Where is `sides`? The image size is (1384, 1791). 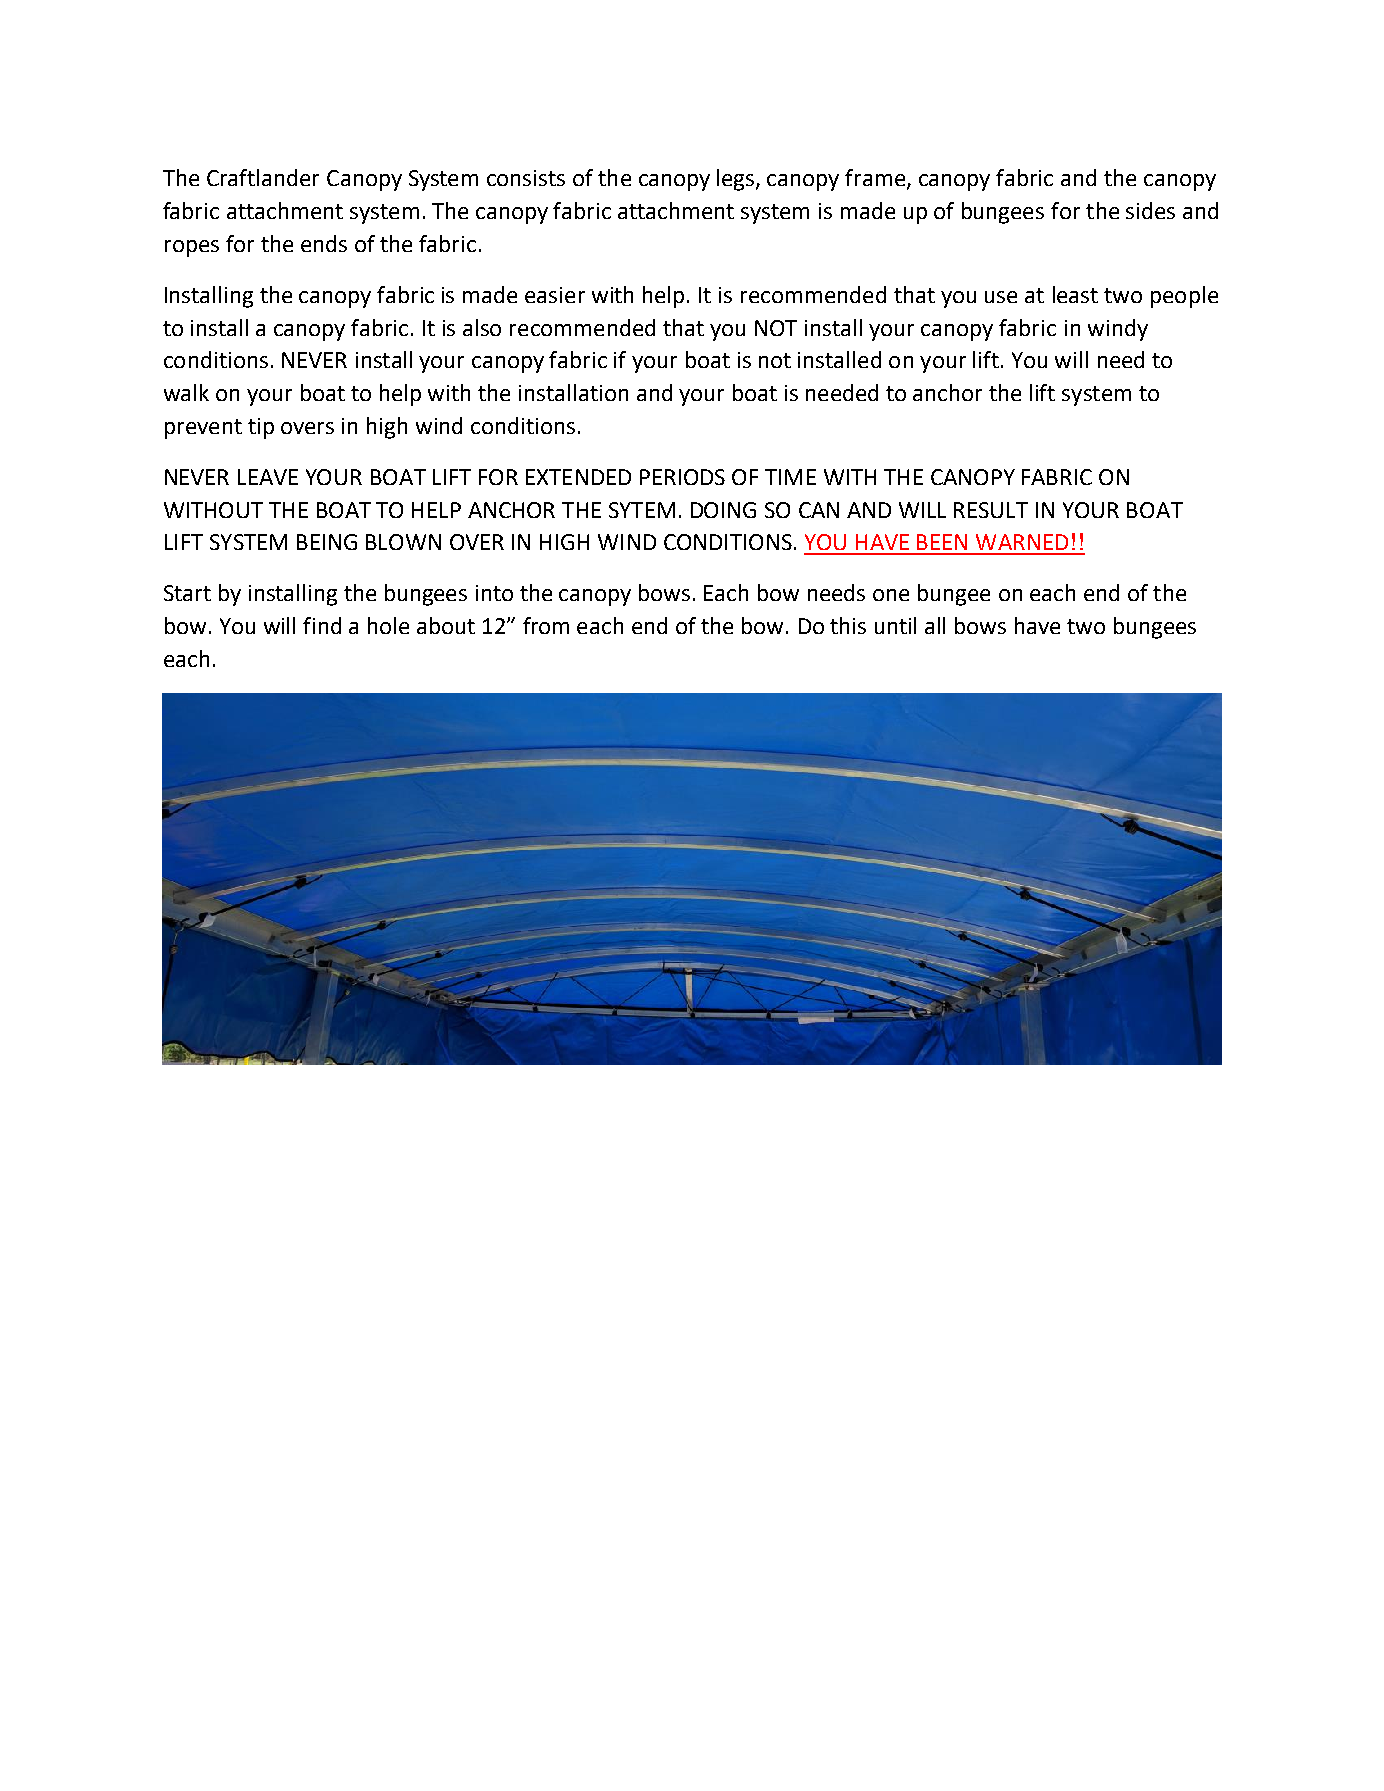
sides is located at coordinates (1150, 210).
